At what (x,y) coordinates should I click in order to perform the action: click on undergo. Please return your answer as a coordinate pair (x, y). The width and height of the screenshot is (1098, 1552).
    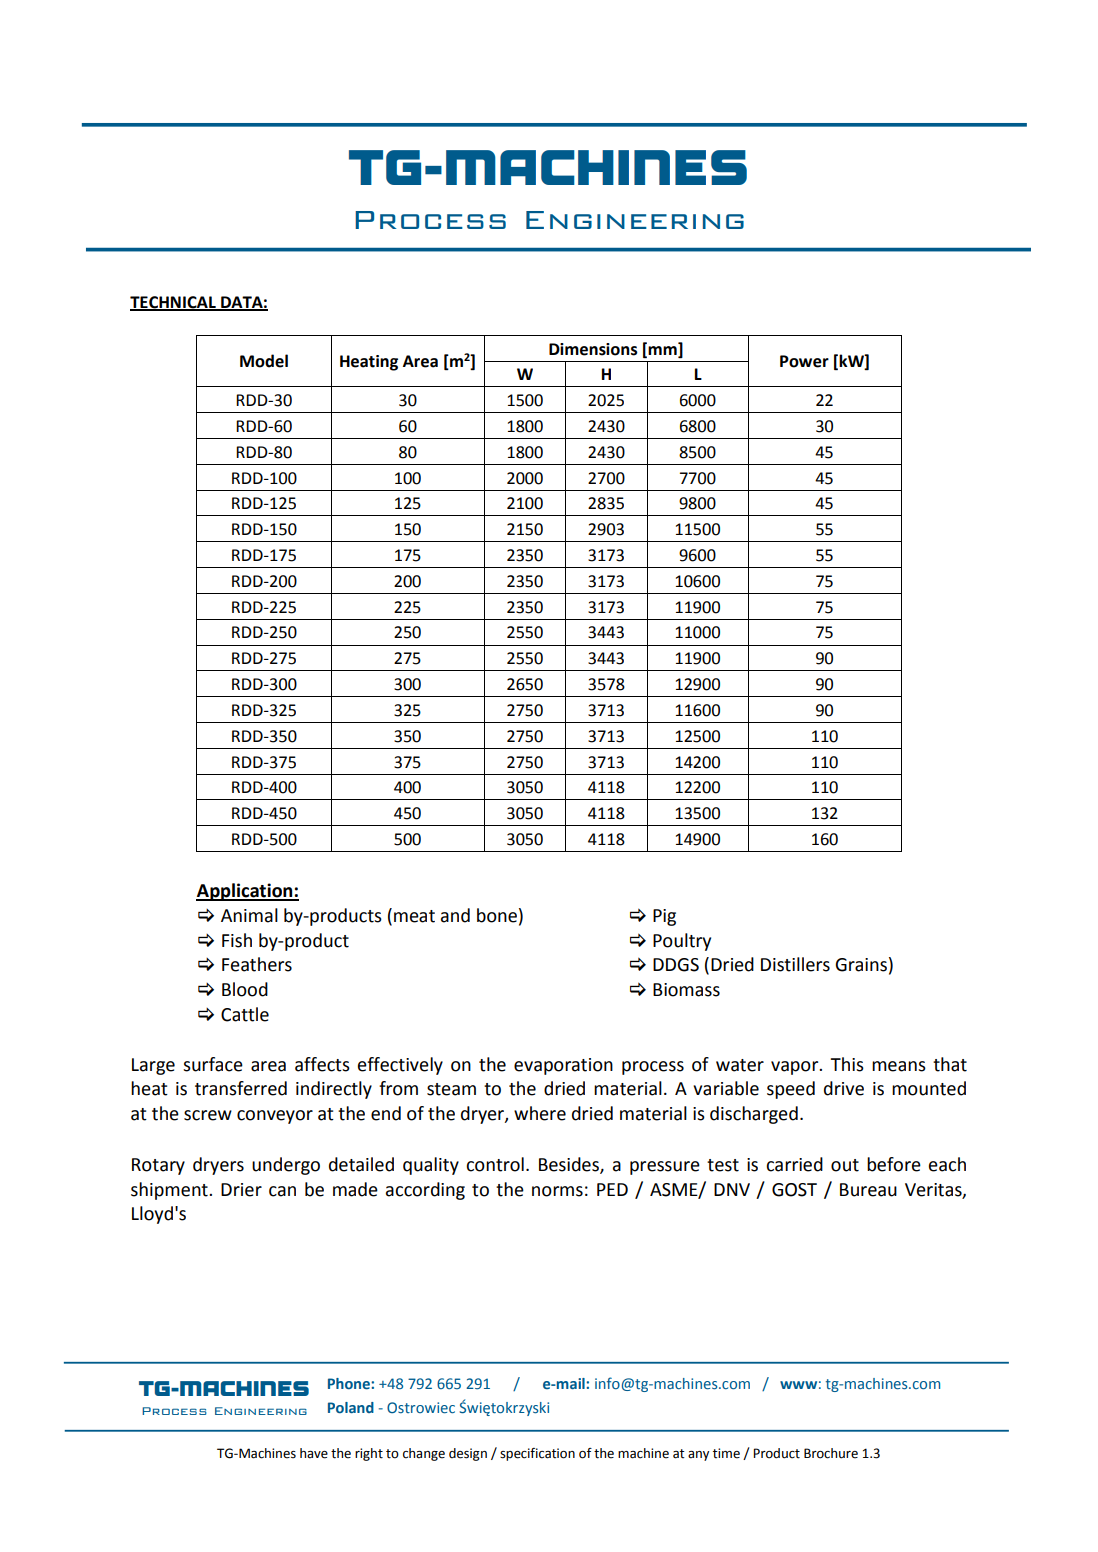
    Looking at the image, I should click on (286, 1166).
